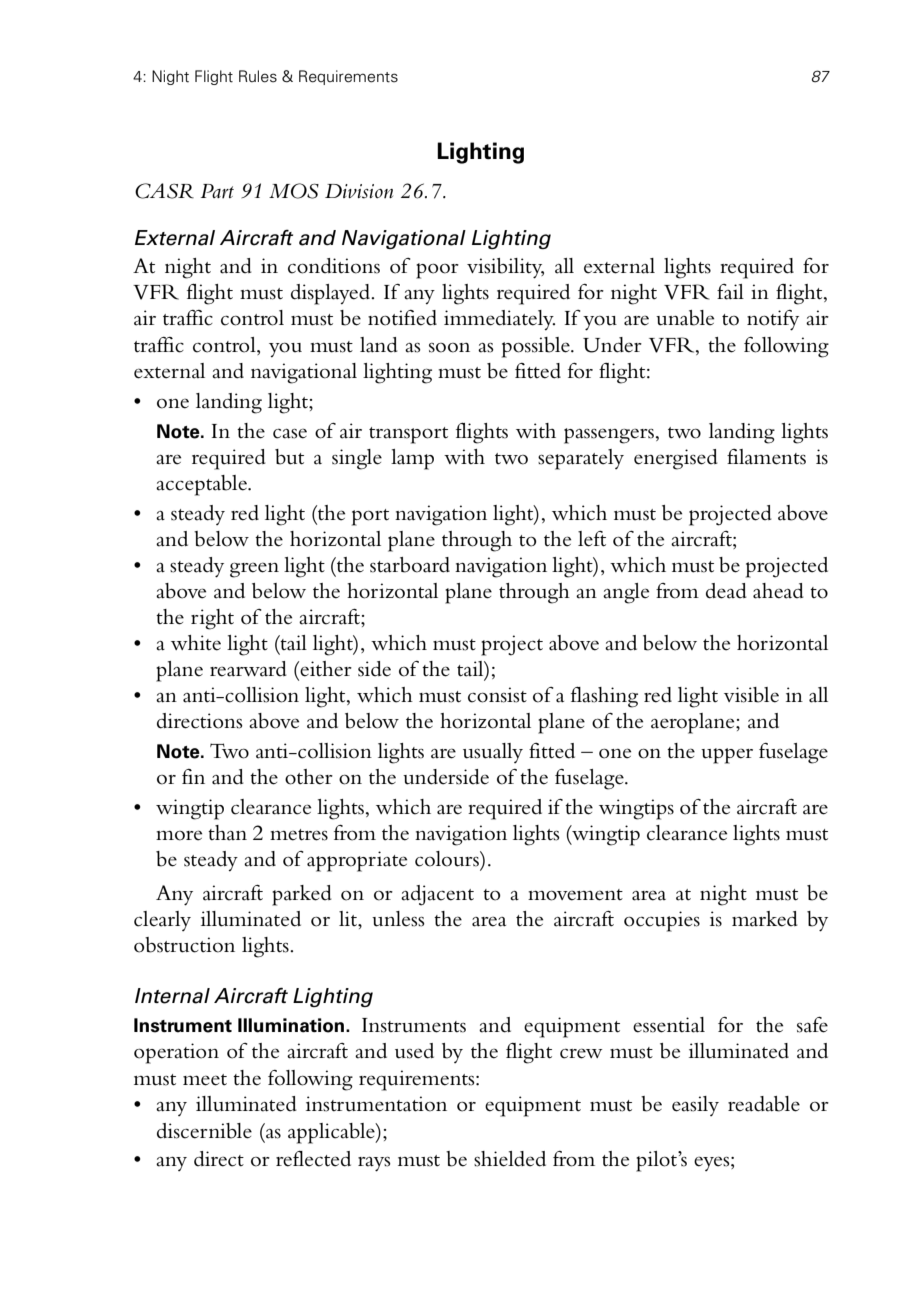 The height and width of the screenshot is (1309, 924). What do you see at coordinates (359, 191) in the screenshot?
I see `Division` at bounding box center [359, 191].
